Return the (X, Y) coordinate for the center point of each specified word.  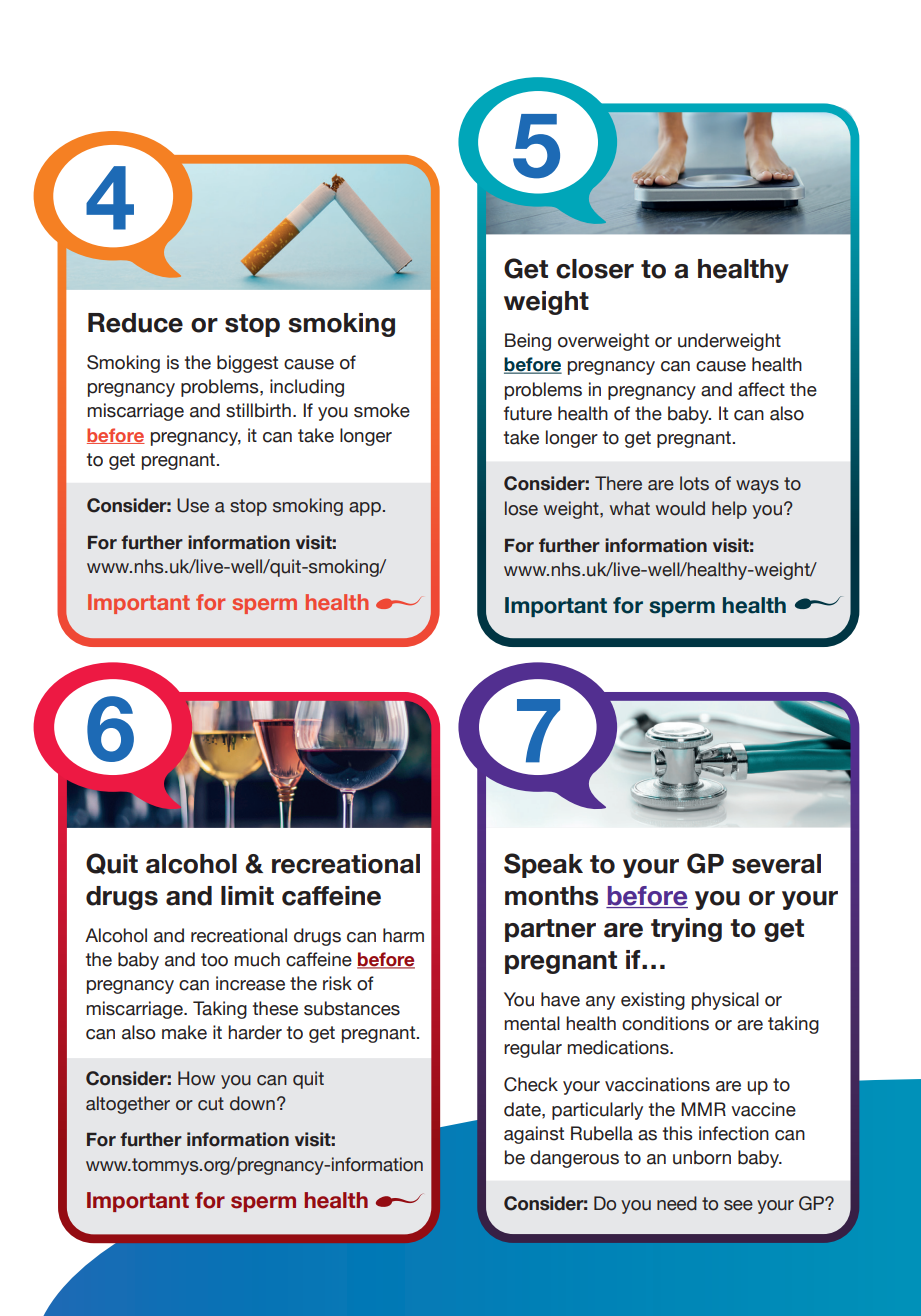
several (776, 864)
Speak (543, 865)
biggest (247, 364)
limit (247, 895)
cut (211, 1104)
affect (761, 389)
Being (528, 342)
